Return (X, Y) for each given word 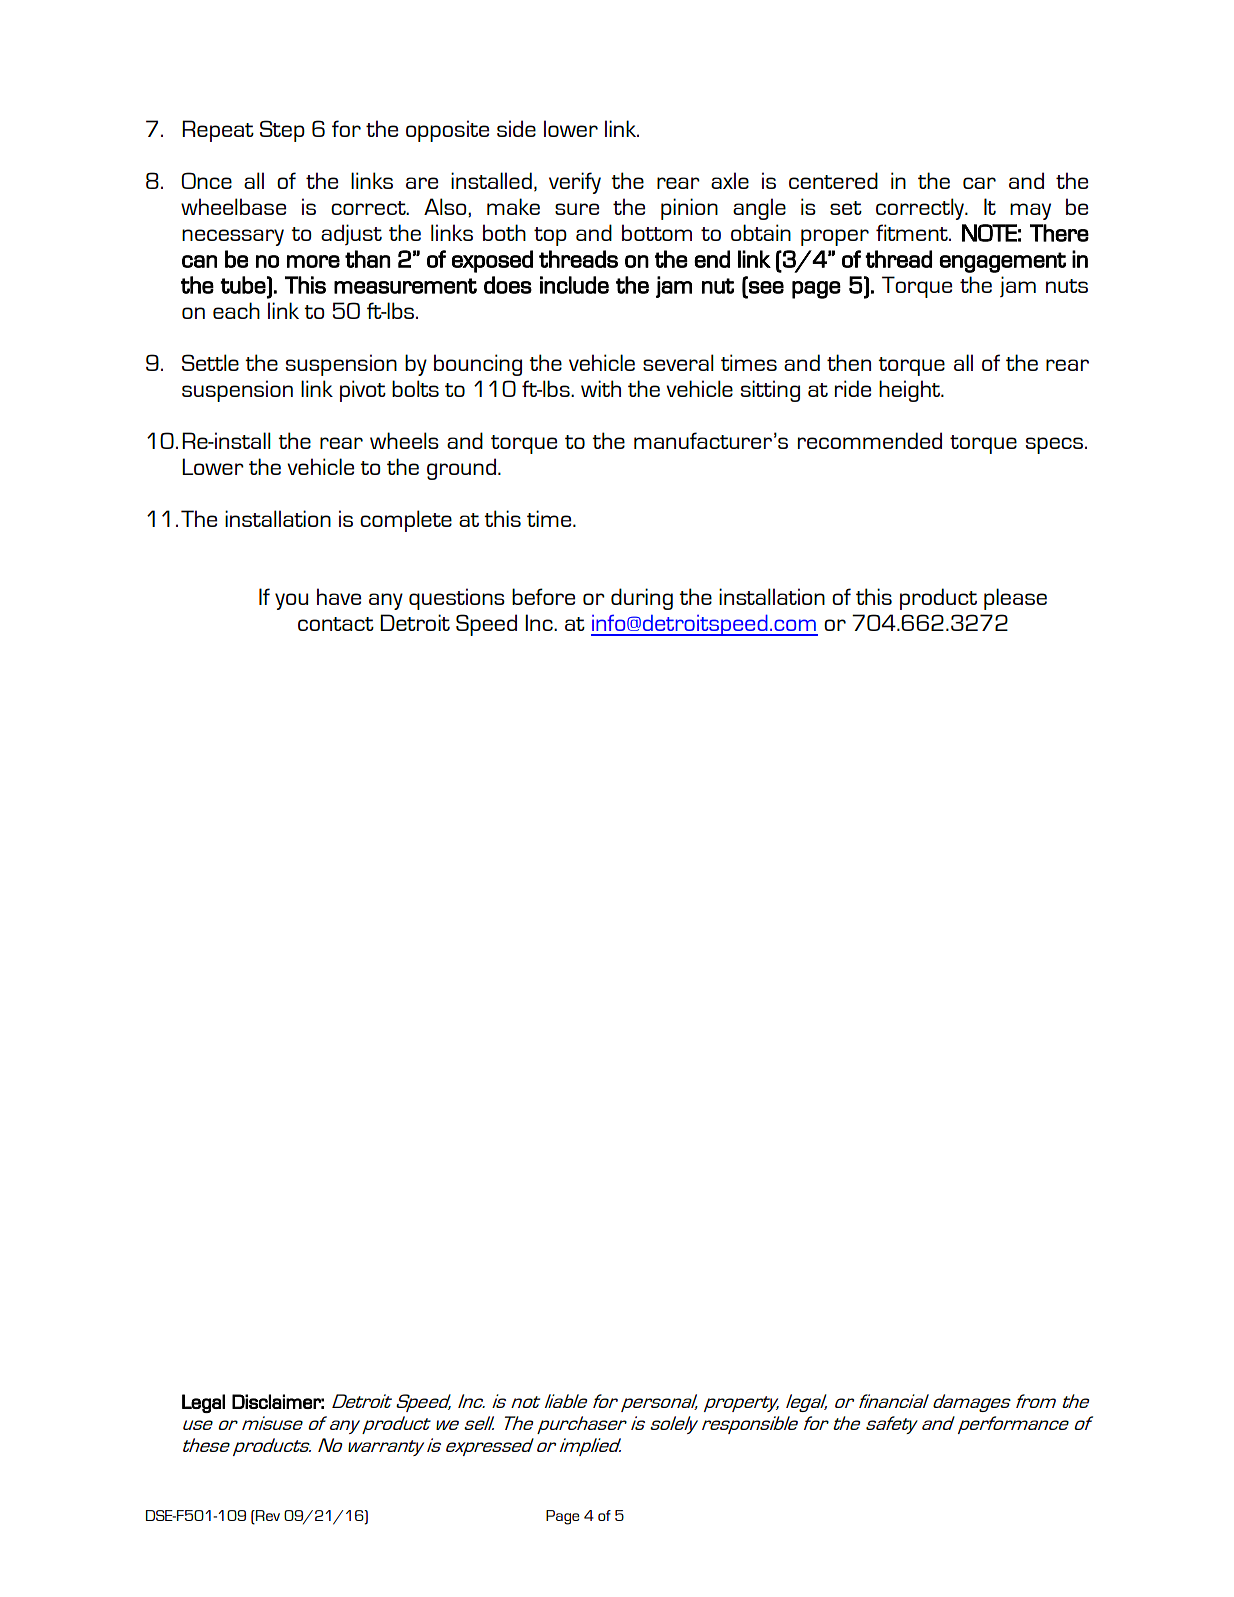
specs (1056, 445)
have (339, 596)
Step (282, 131)
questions (457, 599)
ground (463, 469)
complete (406, 521)
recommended (870, 440)
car (979, 183)
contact (336, 624)
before (543, 596)
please (1015, 599)
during (642, 599)
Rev (267, 1517)
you (291, 601)
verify (575, 183)
